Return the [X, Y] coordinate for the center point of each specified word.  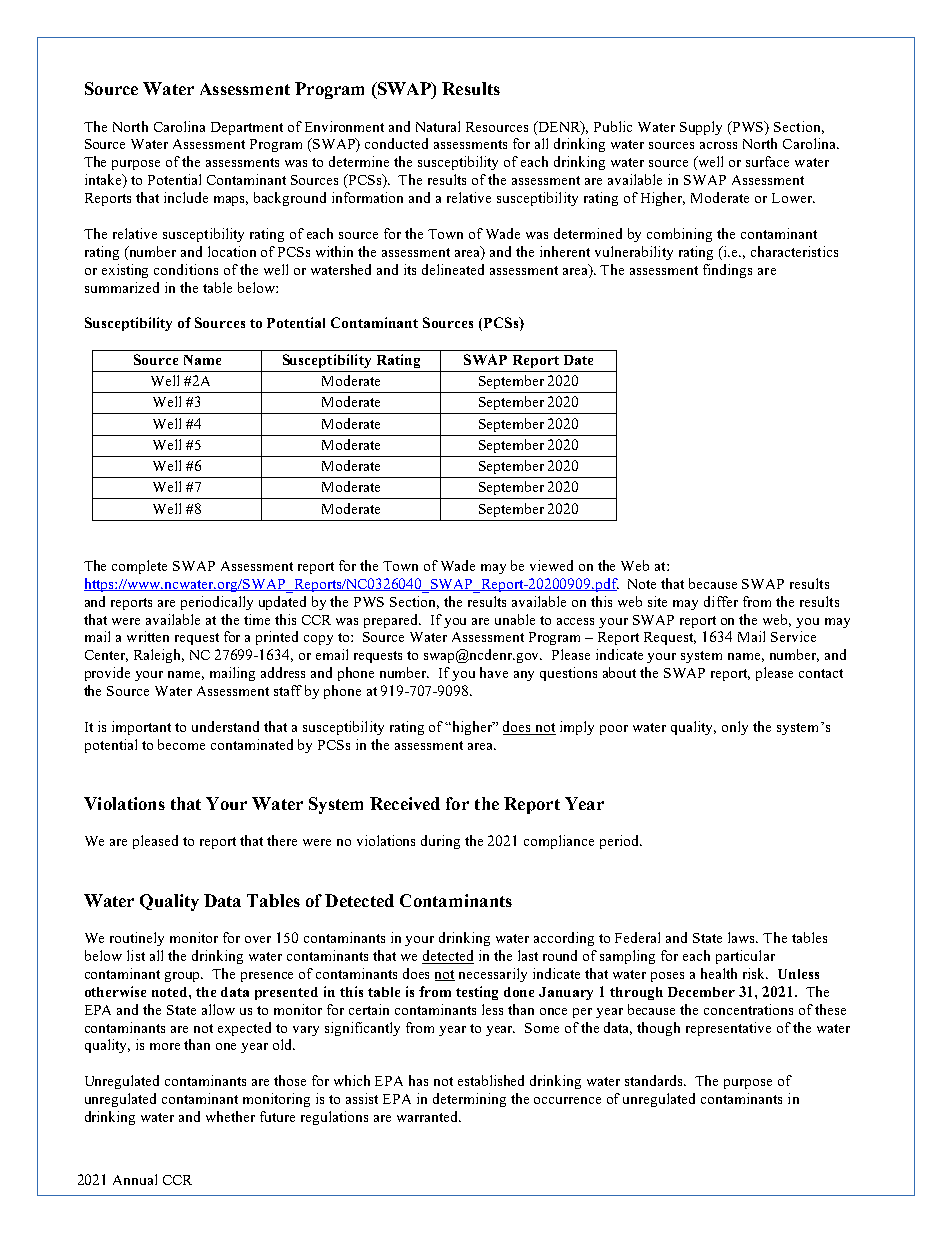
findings [727, 271]
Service [793, 636]
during [440, 842]
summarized [122, 287]
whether [230, 1116]
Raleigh [159, 656]
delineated [453, 269]
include [186, 197]
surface [767, 161]
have [494, 672]
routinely [137, 939]
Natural [438, 126]
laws [742, 937]
